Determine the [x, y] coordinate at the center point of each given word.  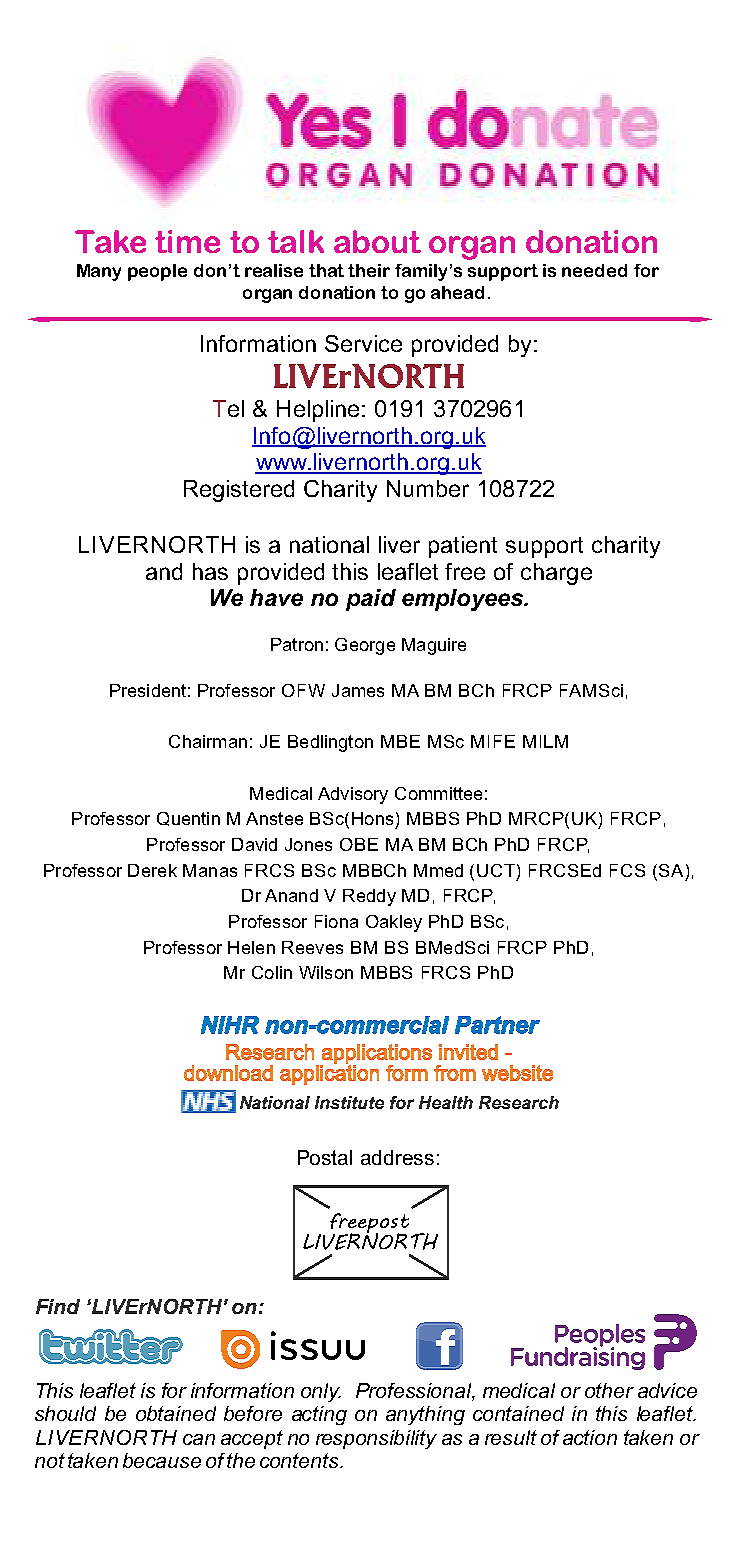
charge [556, 574]
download [228, 1073]
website [517, 1073]
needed [594, 270]
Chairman [208, 741]
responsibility [376, 1439]
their [369, 270]
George [365, 646]
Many [99, 272]
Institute [349, 1102]
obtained [176, 1413]
